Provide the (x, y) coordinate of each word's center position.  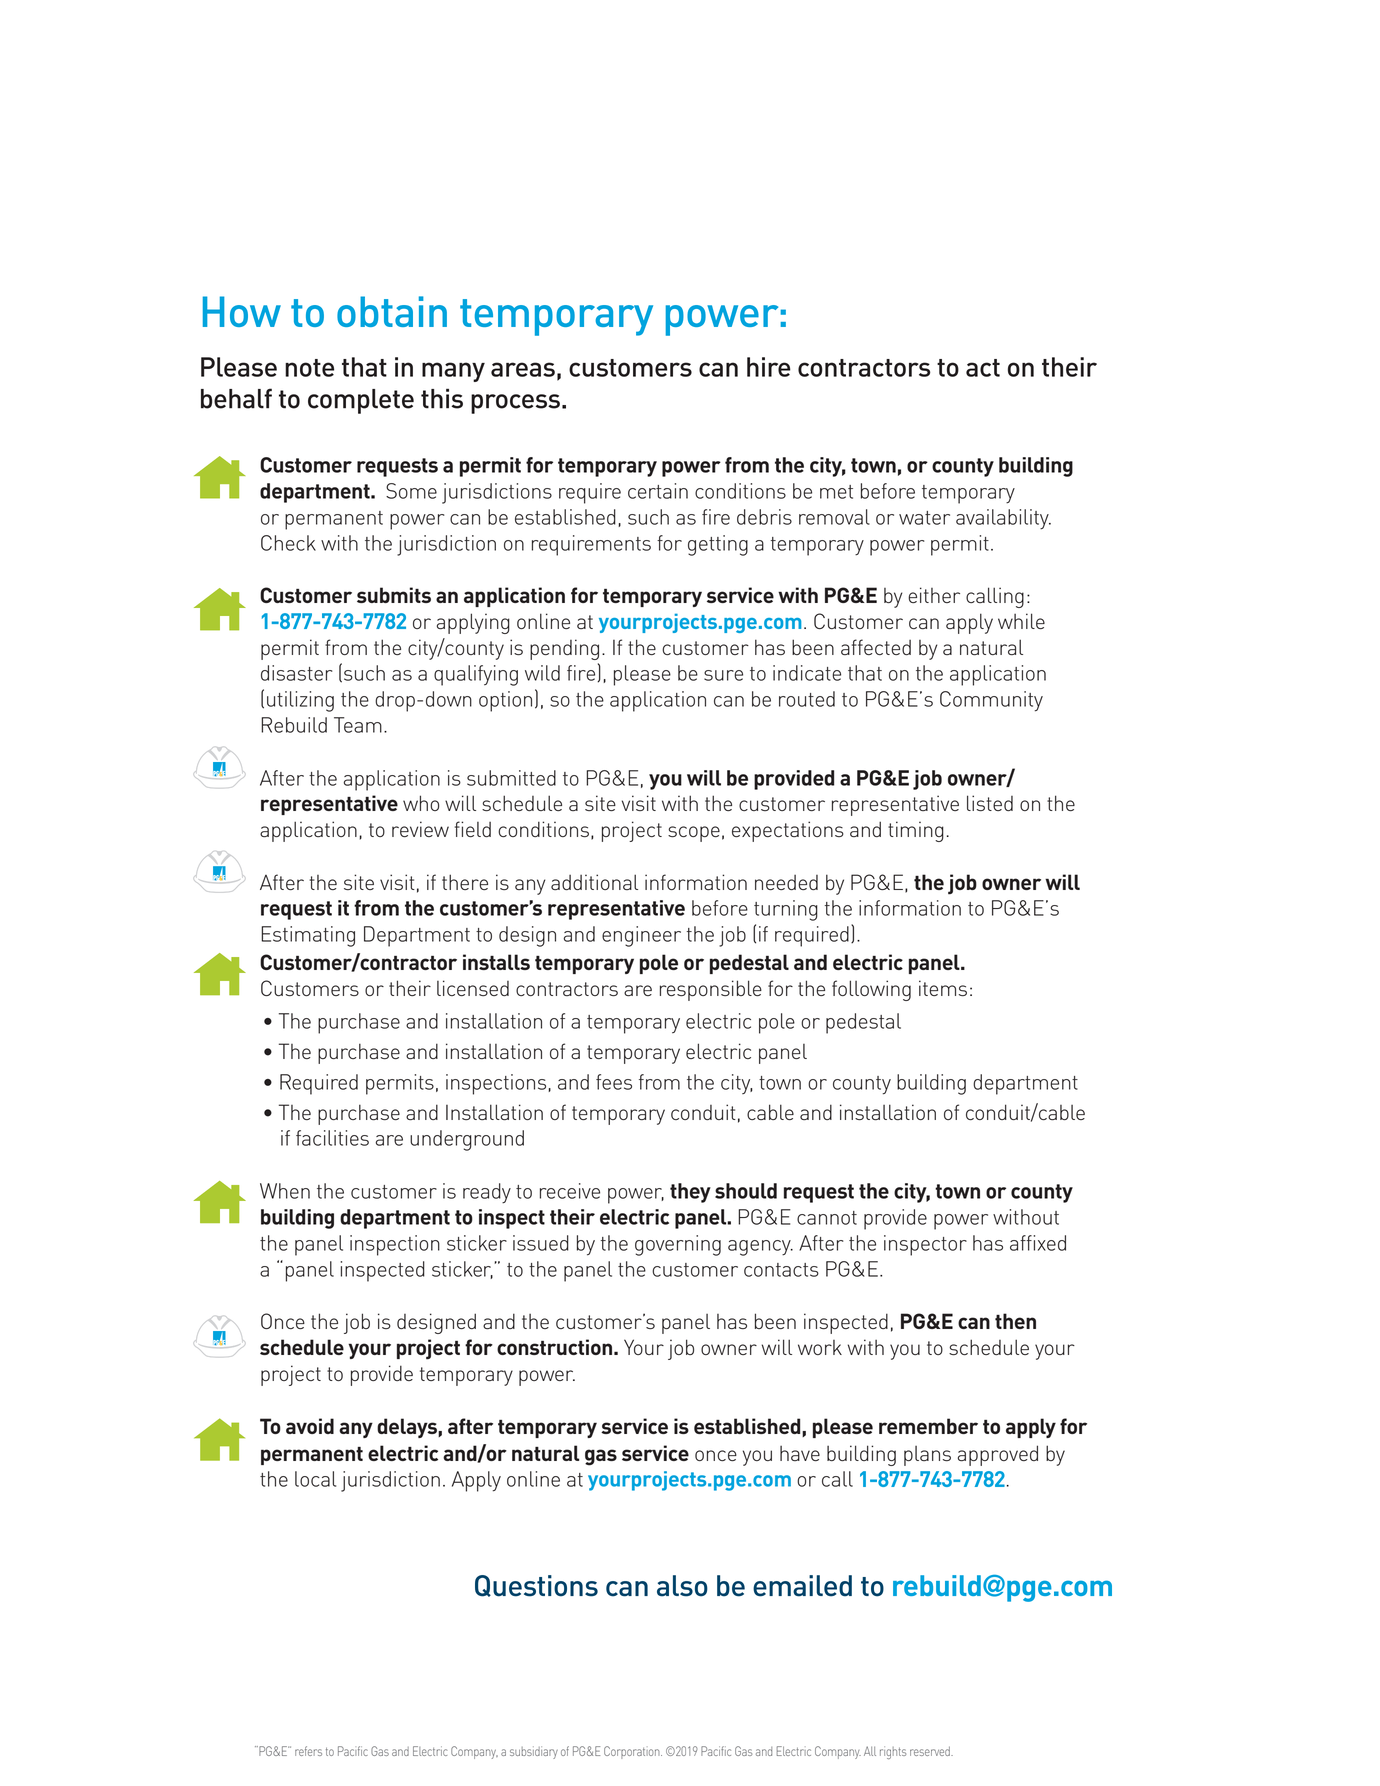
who (421, 803)
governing (678, 1245)
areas (523, 369)
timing (916, 831)
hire (769, 367)
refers (308, 1751)
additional (594, 882)
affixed (1038, 1243)
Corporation (633, 1752)
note (309, 368)
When (285, 1191)
